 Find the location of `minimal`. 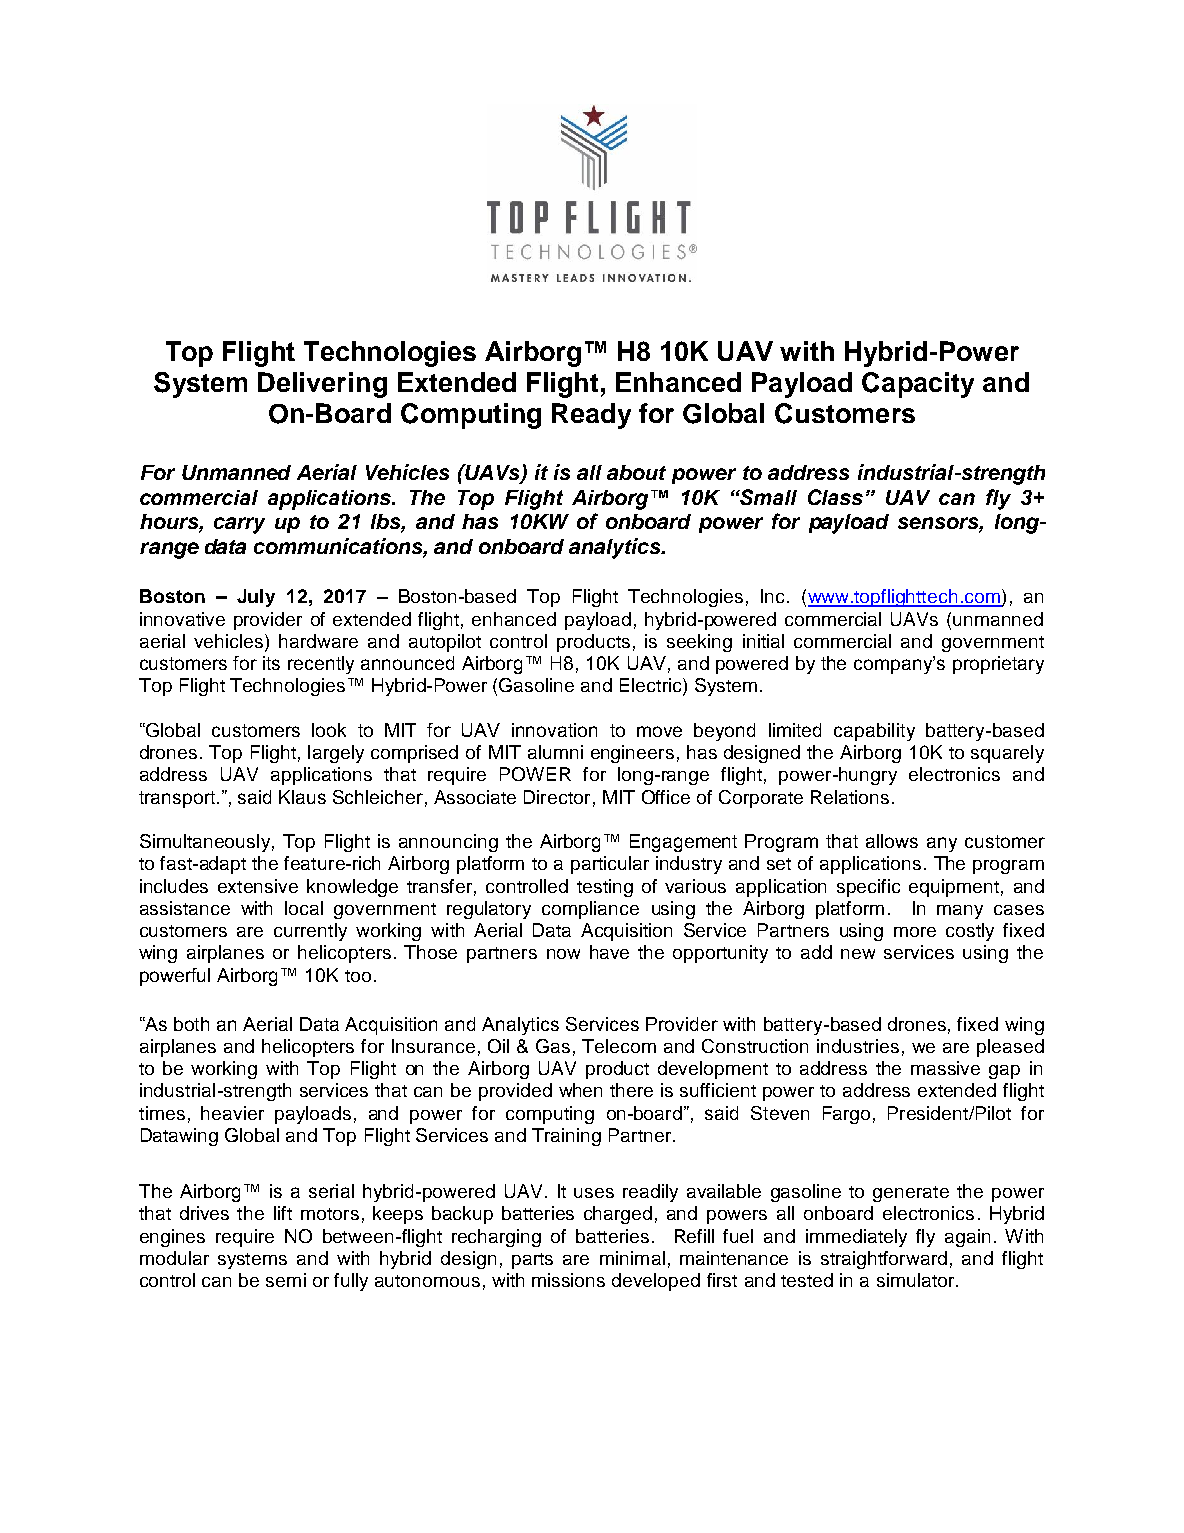

minimal is located at coordinates (632, 1258).
